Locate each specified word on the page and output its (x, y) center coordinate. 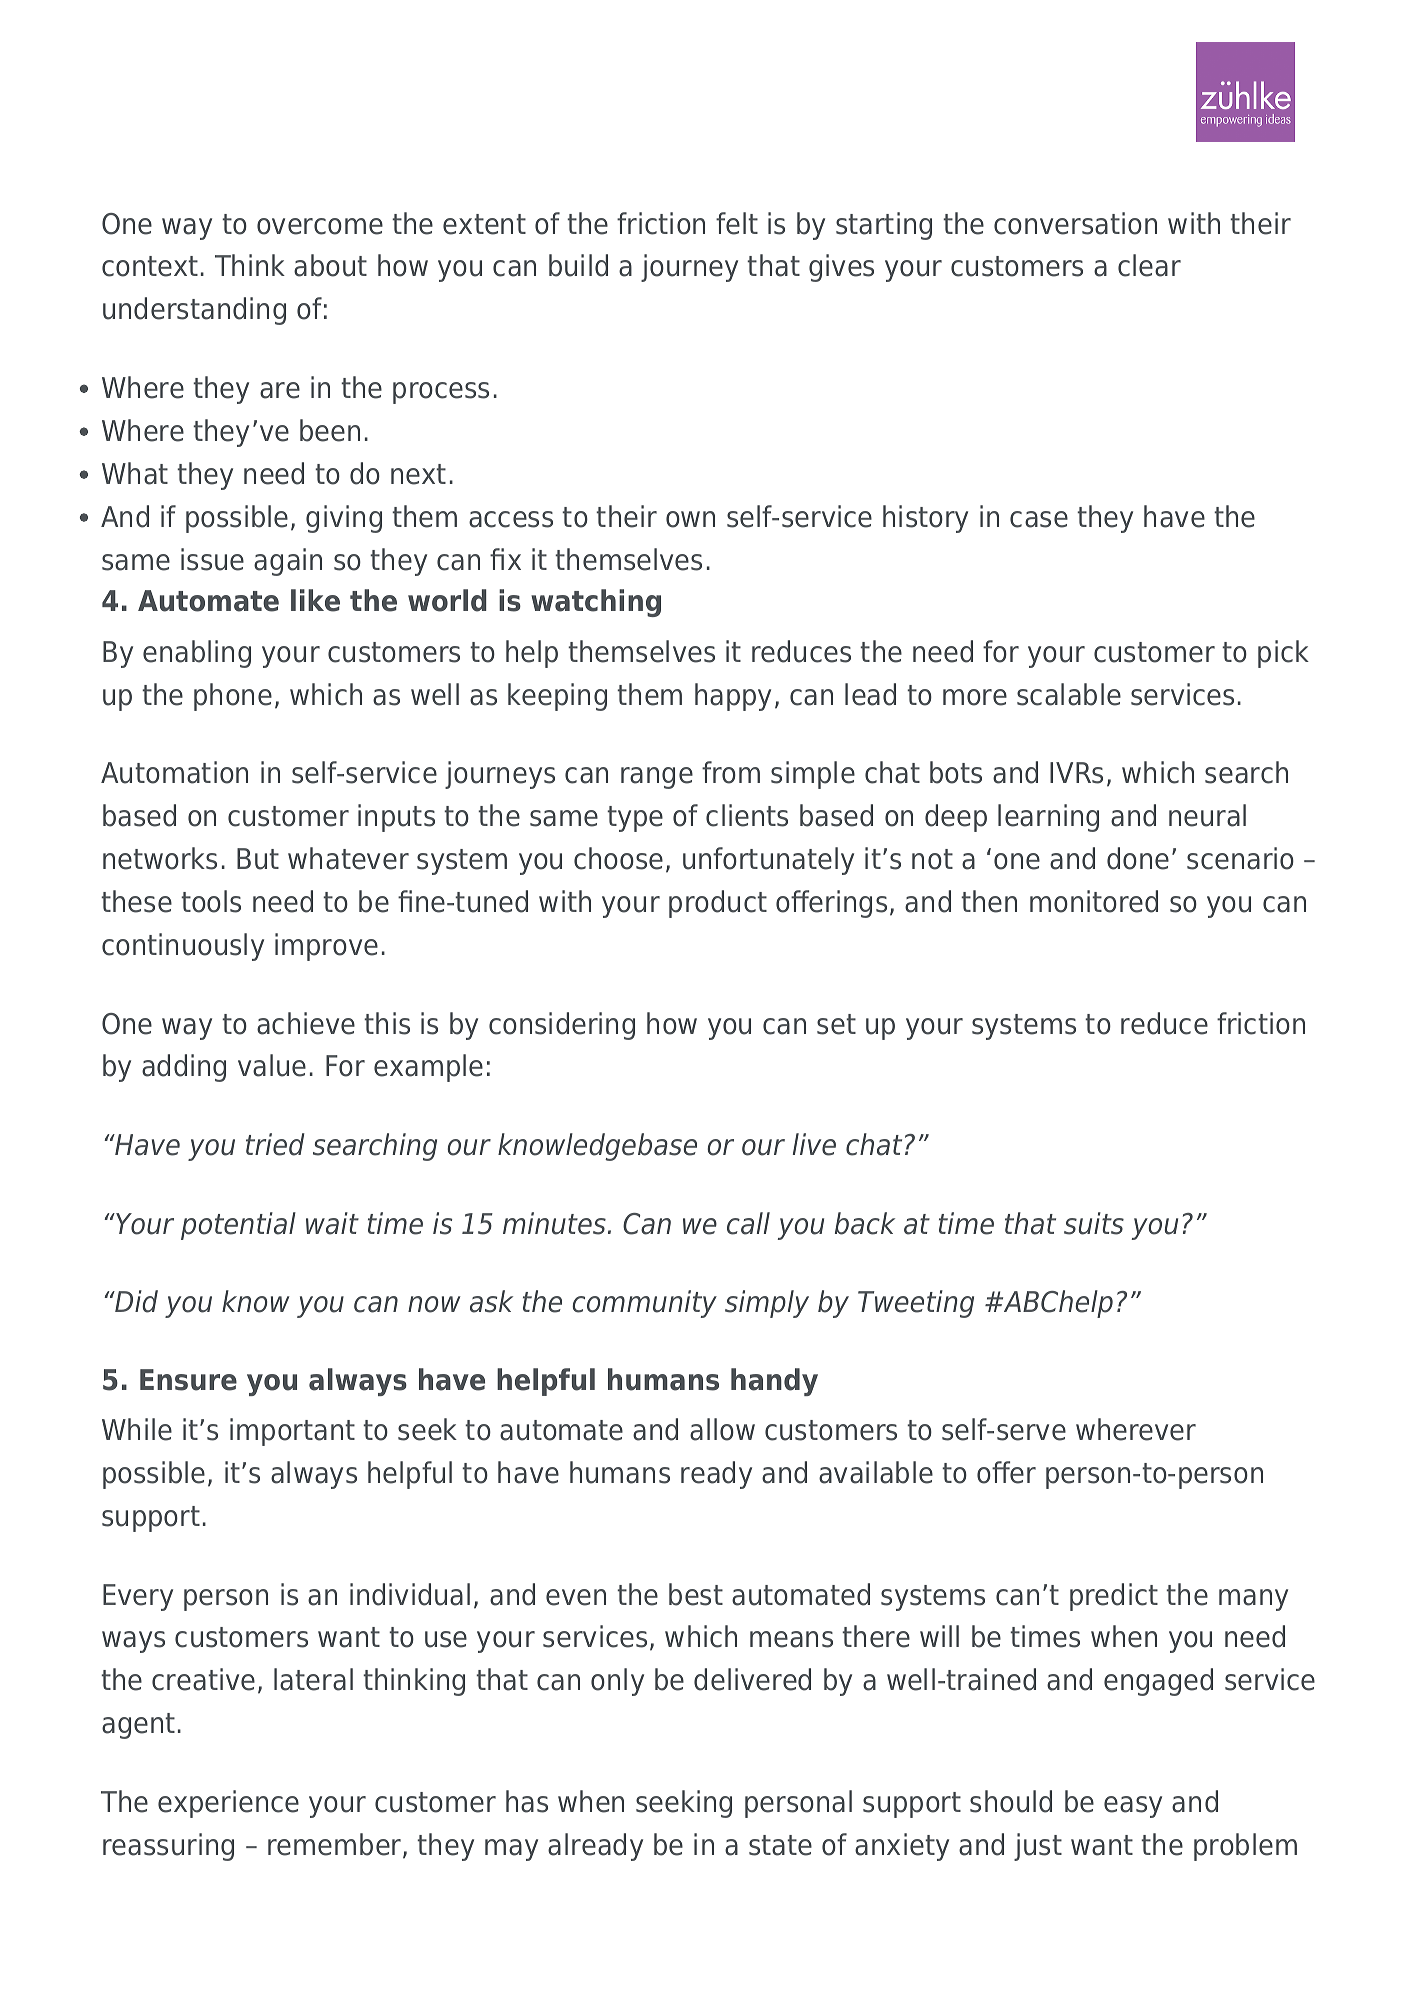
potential (238, 1226)
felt (737, 223)
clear (1149, 265)
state (780, 1845)
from (731, 772)
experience (228, 1804)
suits (1094, 1223)
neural (1207, 815)
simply (767, 1304)
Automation (174, 772)
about (330, 265)
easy (1133, 1807)
